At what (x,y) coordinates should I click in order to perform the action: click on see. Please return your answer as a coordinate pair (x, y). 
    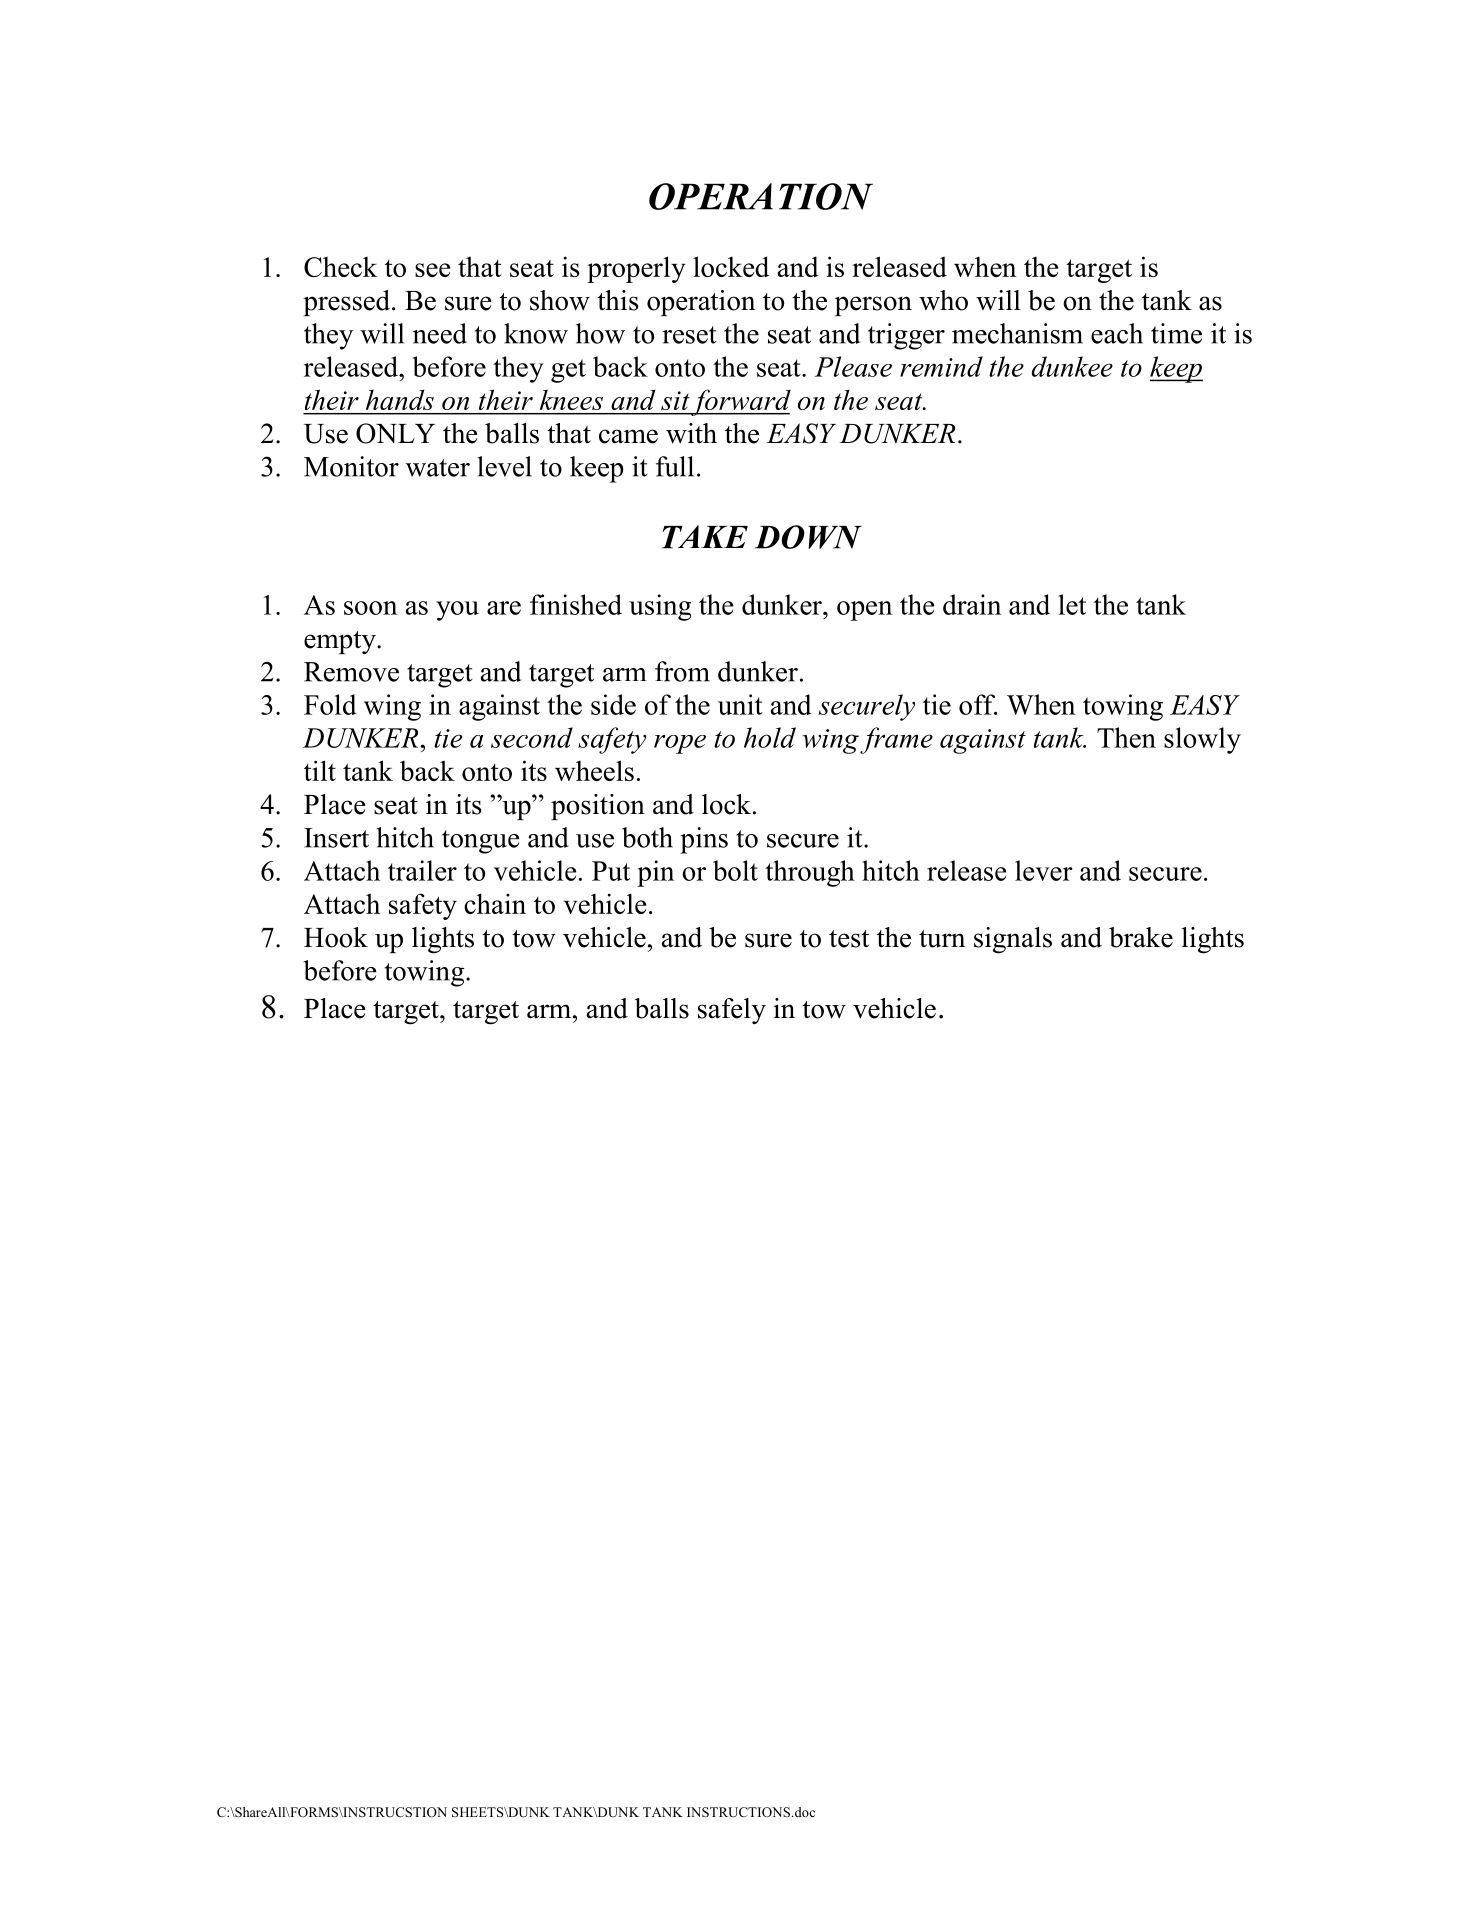
    Looking at the image, I should click on (432, 270).
